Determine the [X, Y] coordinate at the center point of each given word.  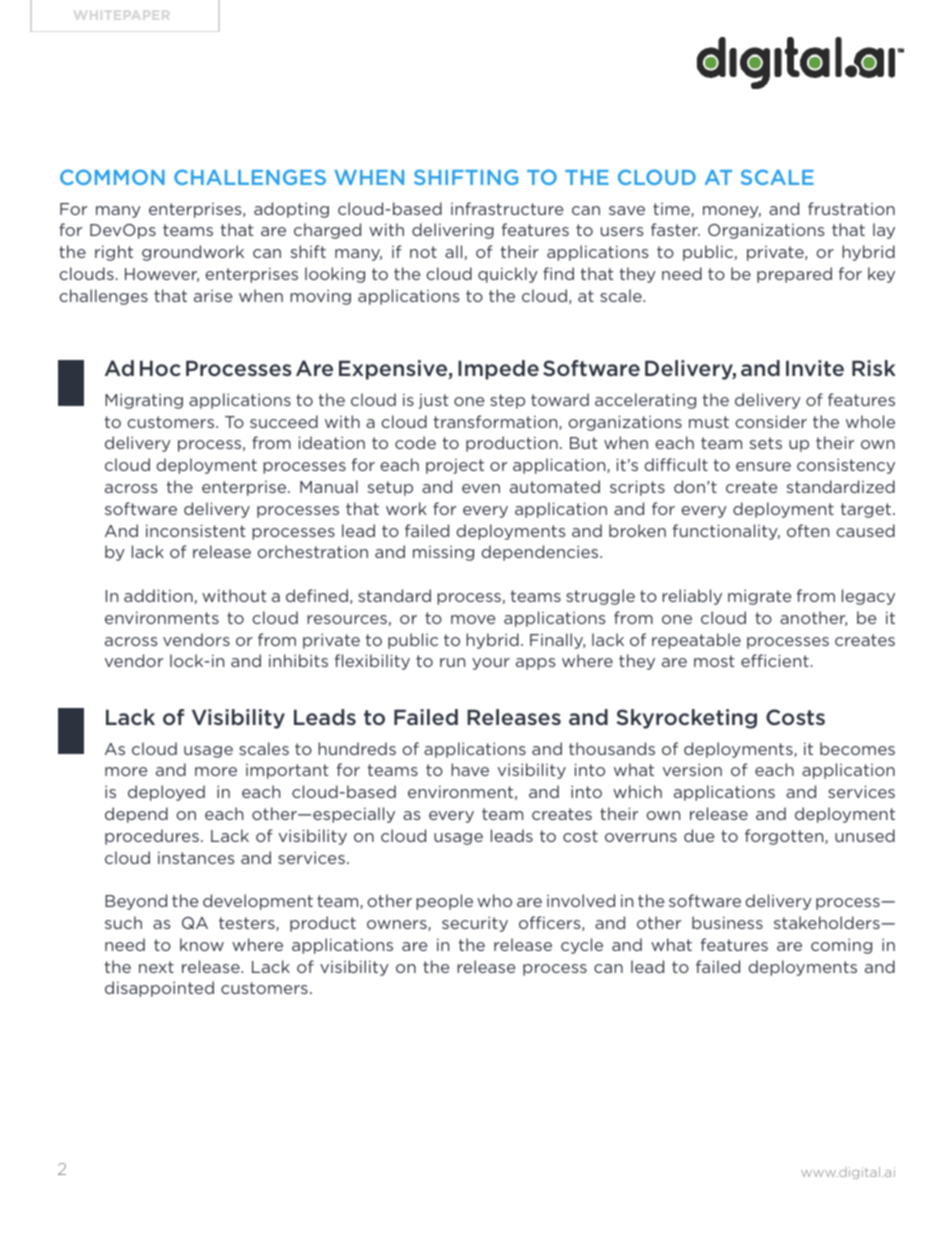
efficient [775, 660]
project [455, 466]
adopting [291, 210]
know [202, 944]
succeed [284, 421]
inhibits [298, 660]
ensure [763, 466]
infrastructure [507, 208]
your [491, 664]
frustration [851, 208]
